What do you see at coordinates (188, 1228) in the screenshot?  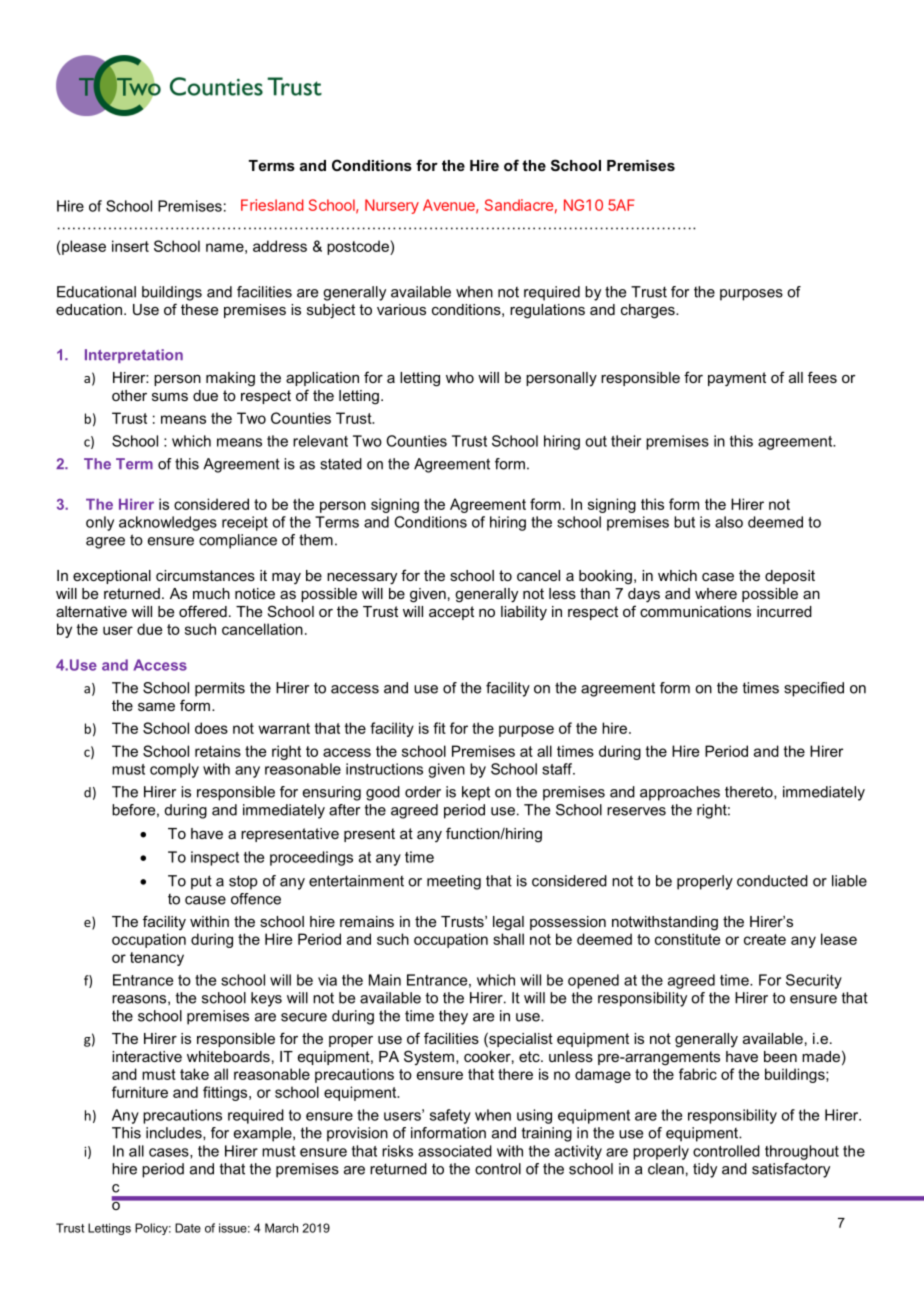 I see `Date` at bounding box center [188, 1228].
